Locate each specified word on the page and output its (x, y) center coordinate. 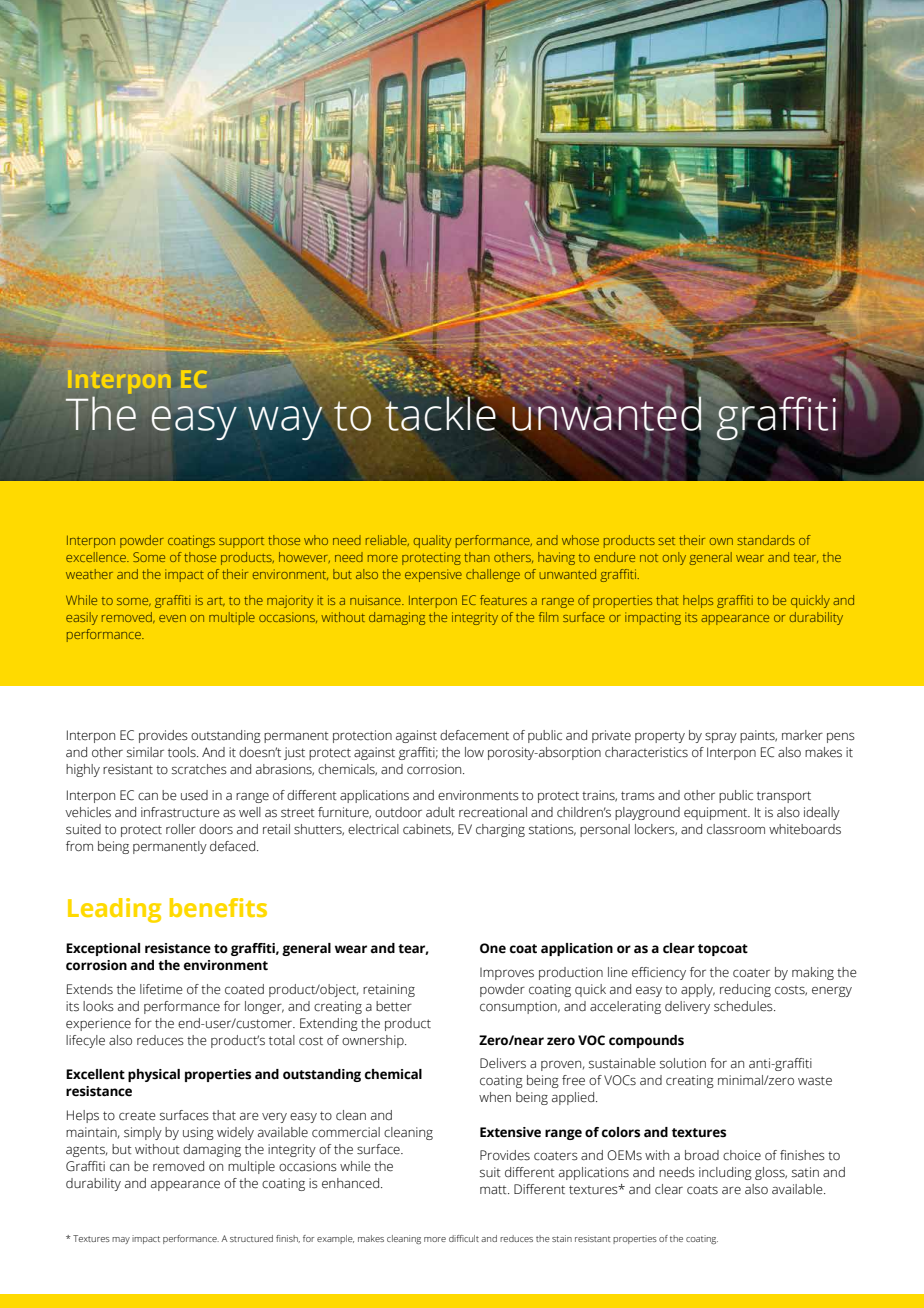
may (121, 1240)
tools (183, 752)
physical (154, 1075)
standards (766, 540)
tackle (441, 413)
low (474, 752)
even (172, 618)
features (503, 600)
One (493, 948)
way (285, 423)
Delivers (503, 1063)
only (674, 558)
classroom (736, 829)
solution (683, 1063)
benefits (218, 907)
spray (721, 737)
